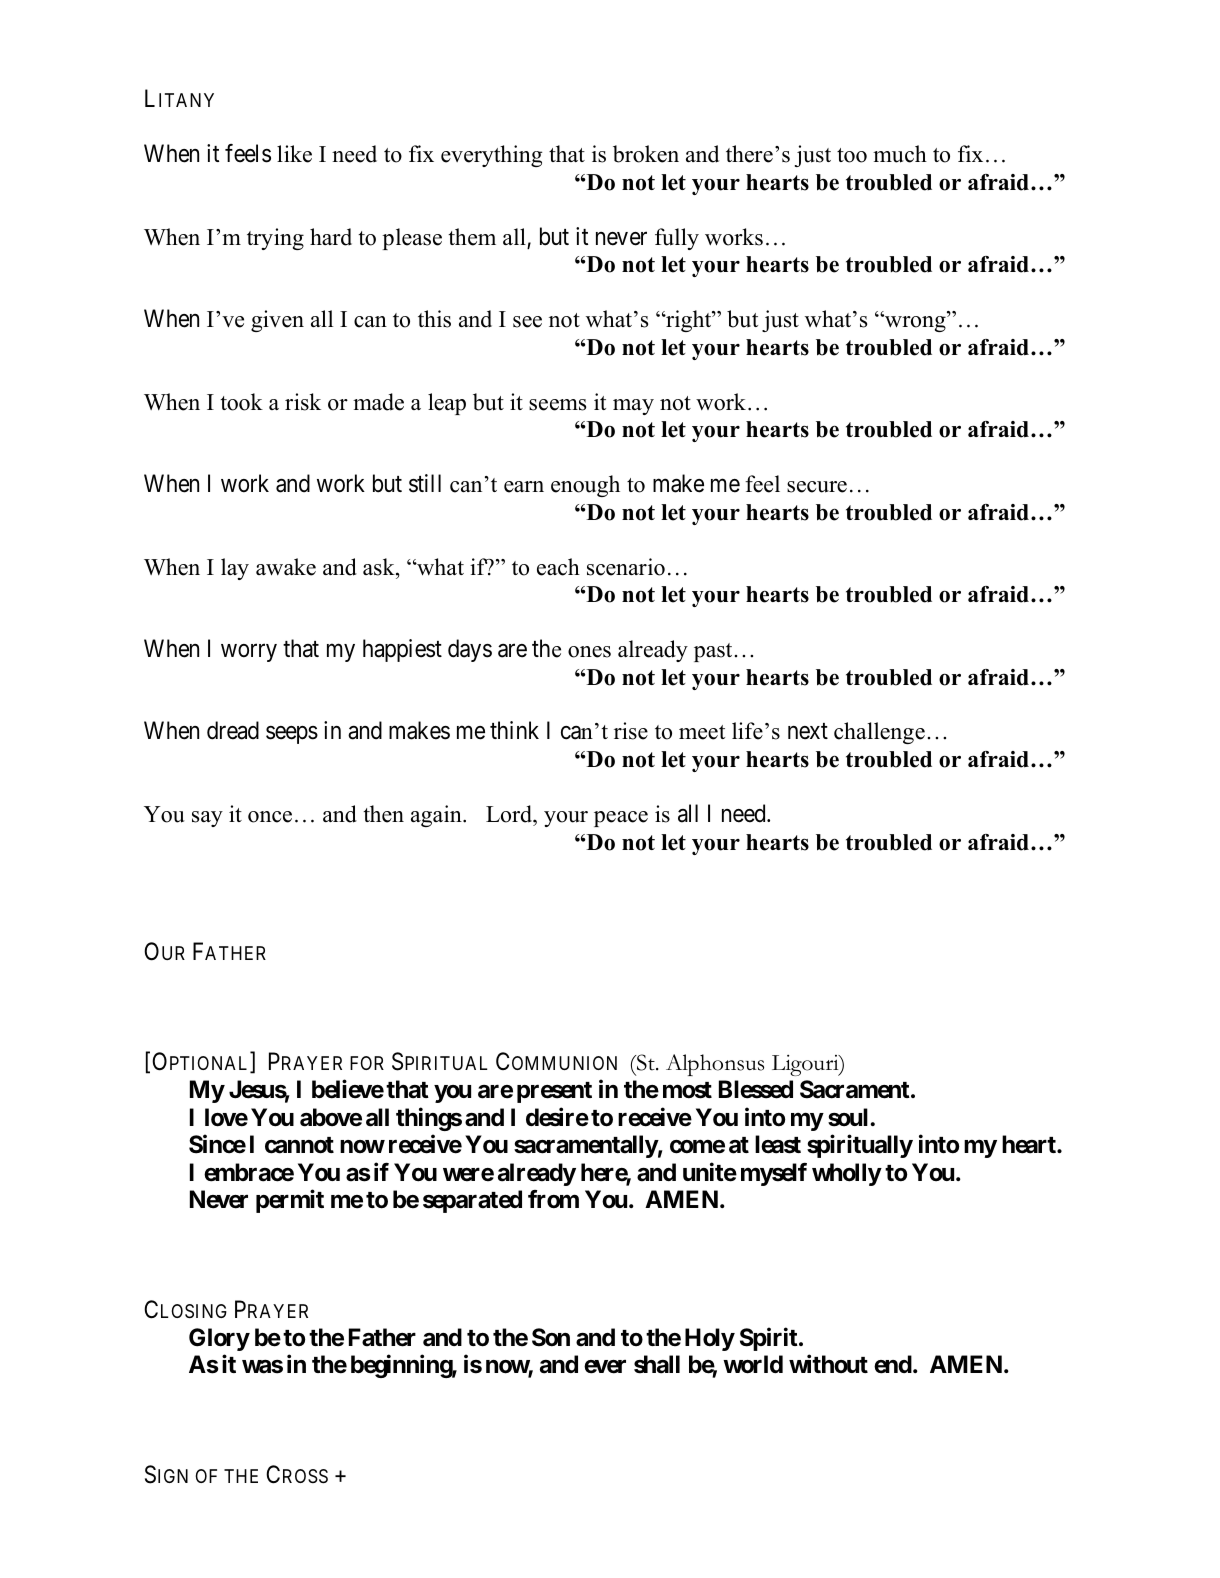 The height and width of the screenshot is (1578, 1220). What do you see at coordinates (292, 735) in the screenshot?
I see `seeps` at bounding box center [292, 735].
